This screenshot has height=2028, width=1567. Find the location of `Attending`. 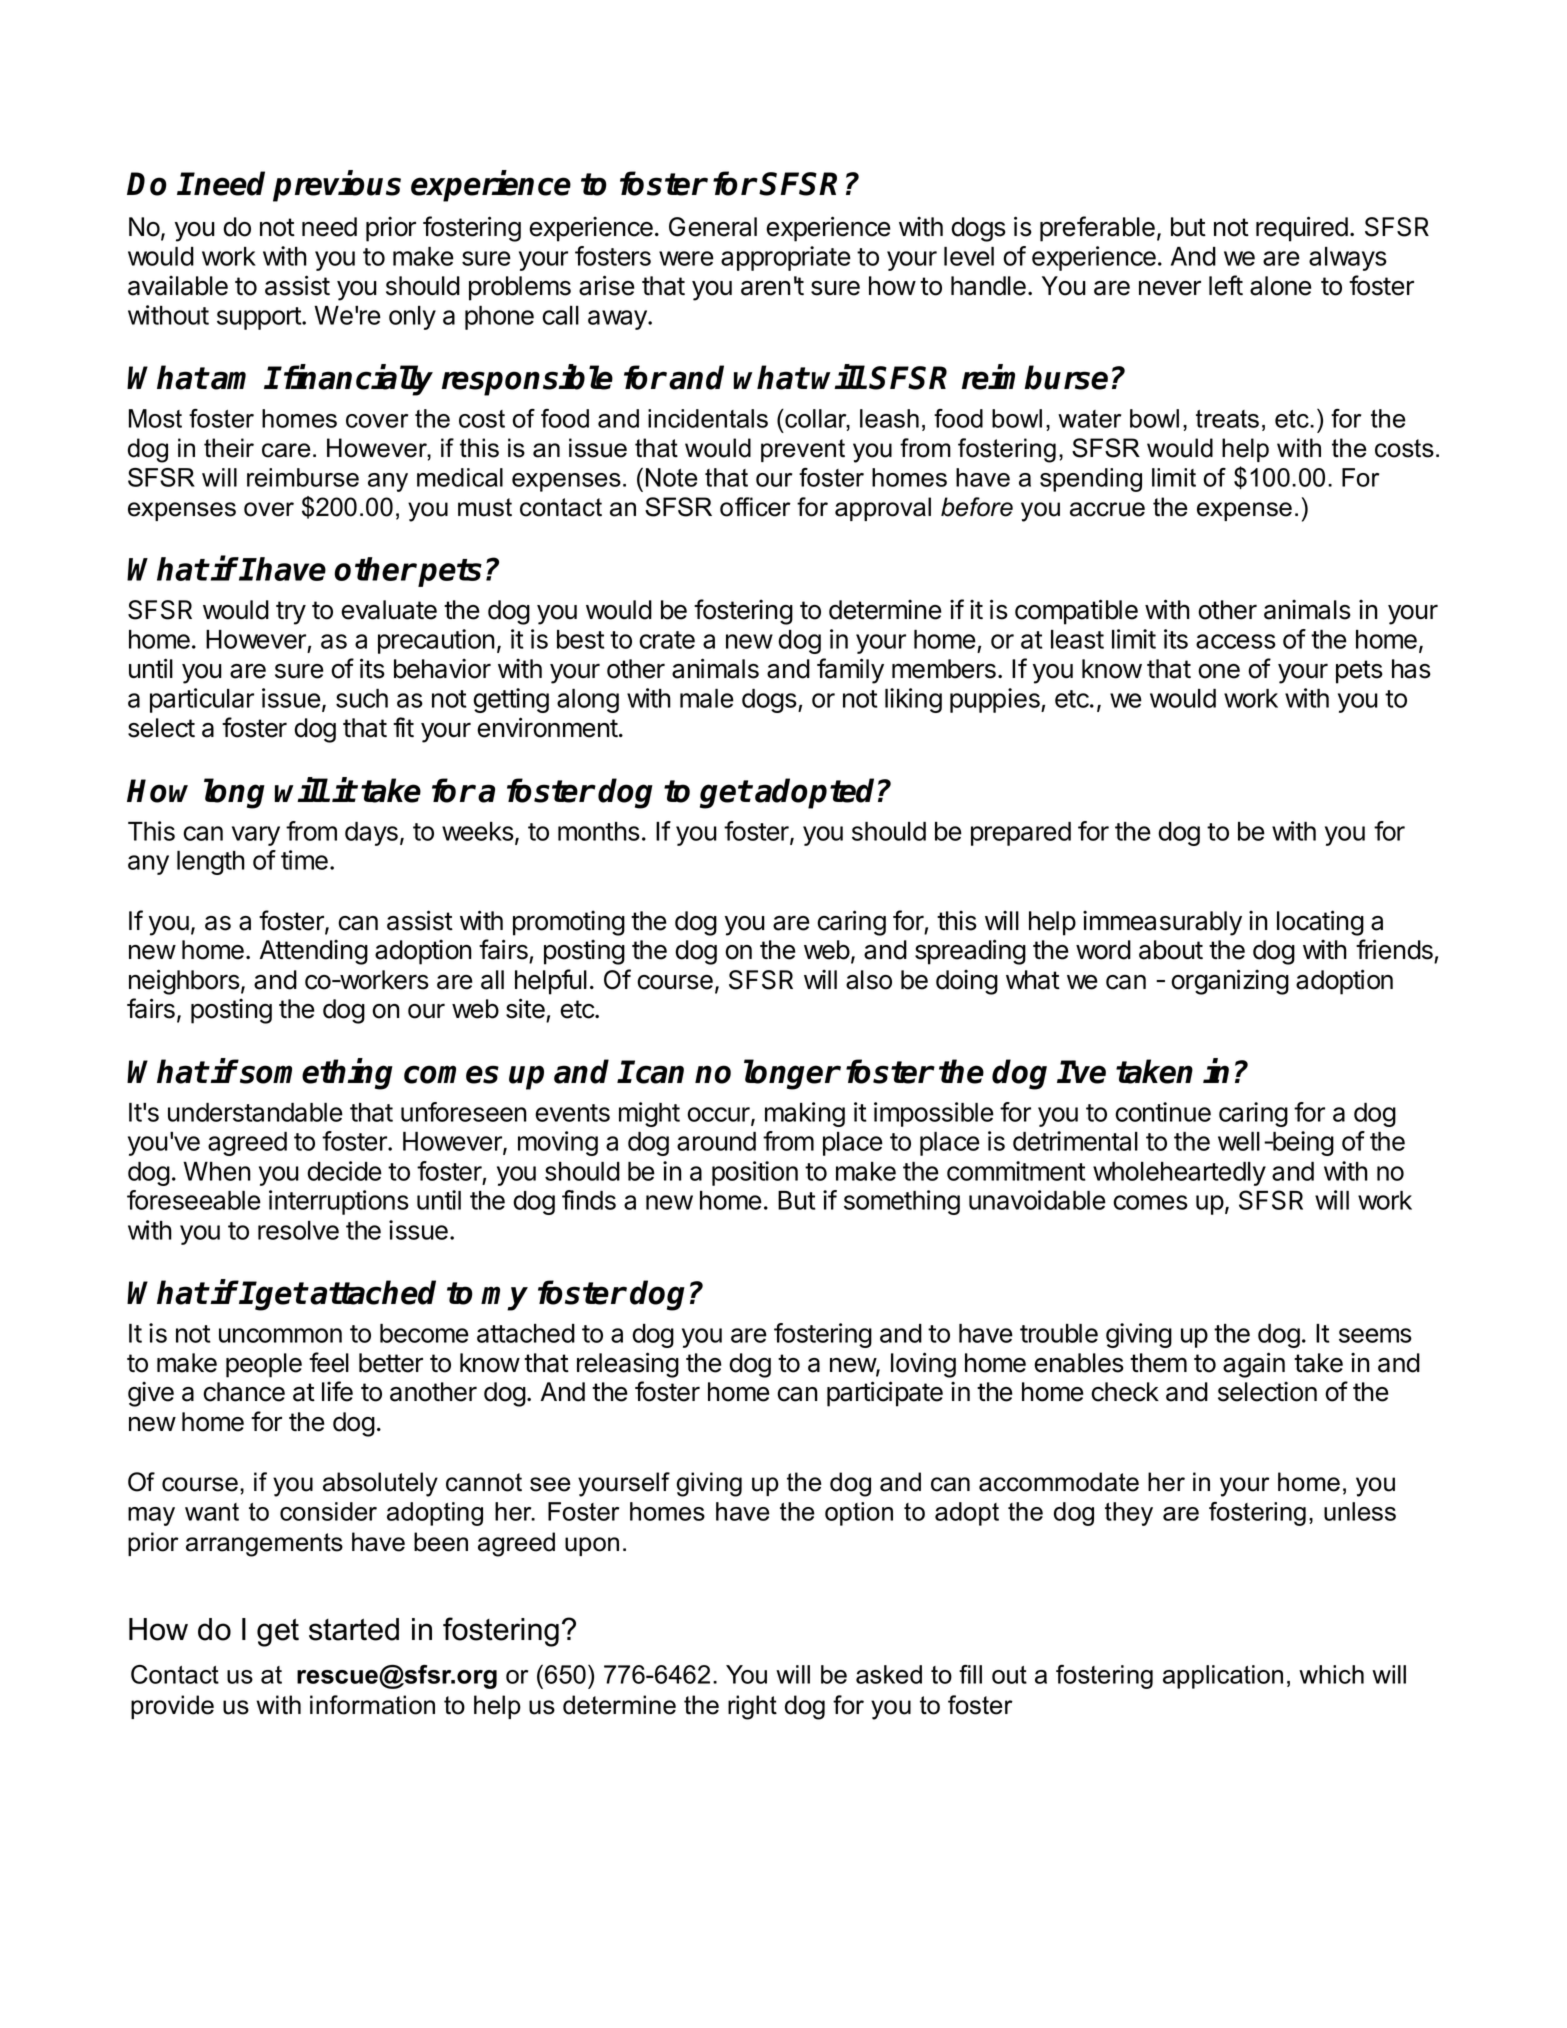

Attending is located at coordinates (314, 952).
